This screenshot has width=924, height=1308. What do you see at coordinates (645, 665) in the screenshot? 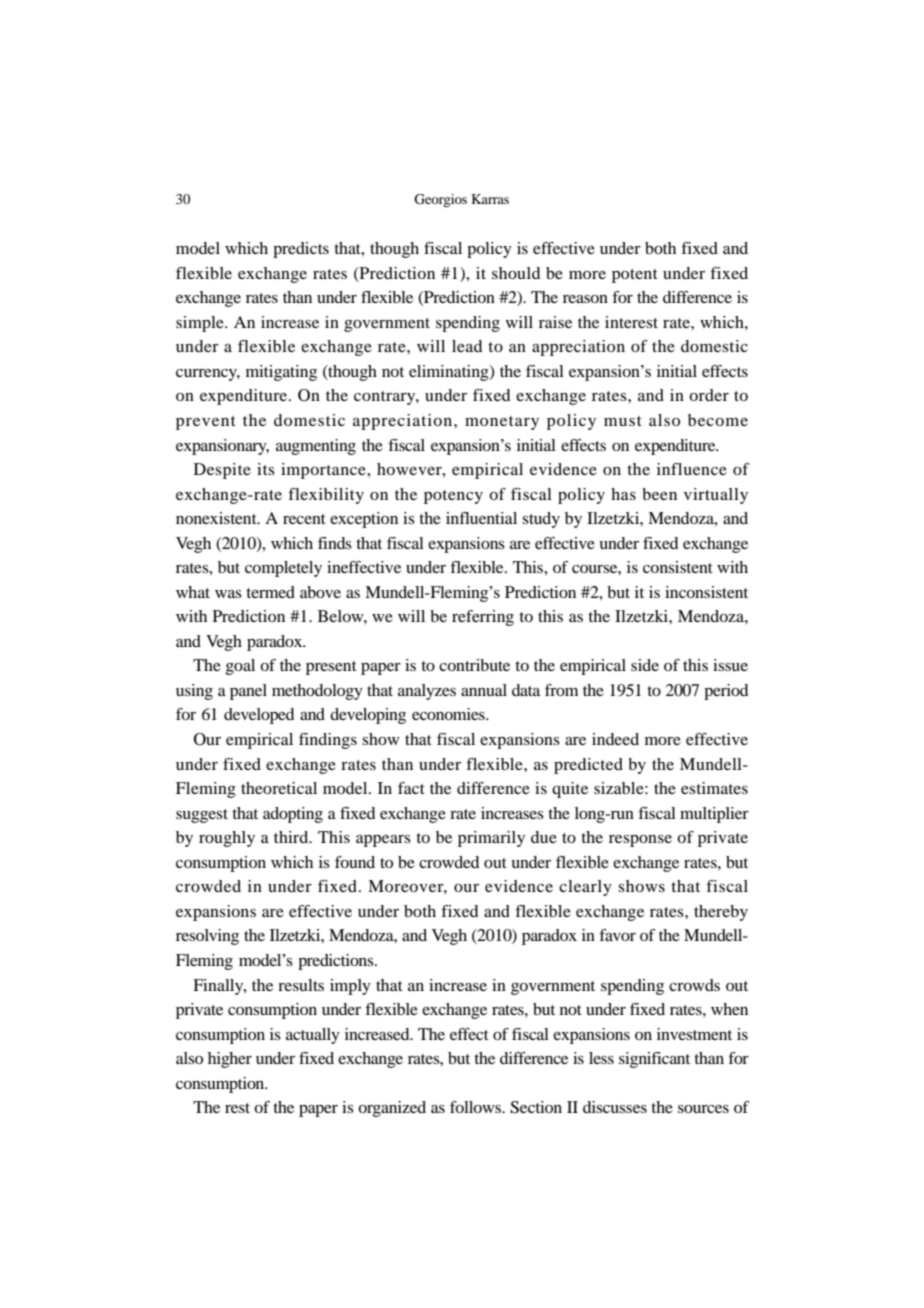
I see `side` at bounding box center [645, 665].
